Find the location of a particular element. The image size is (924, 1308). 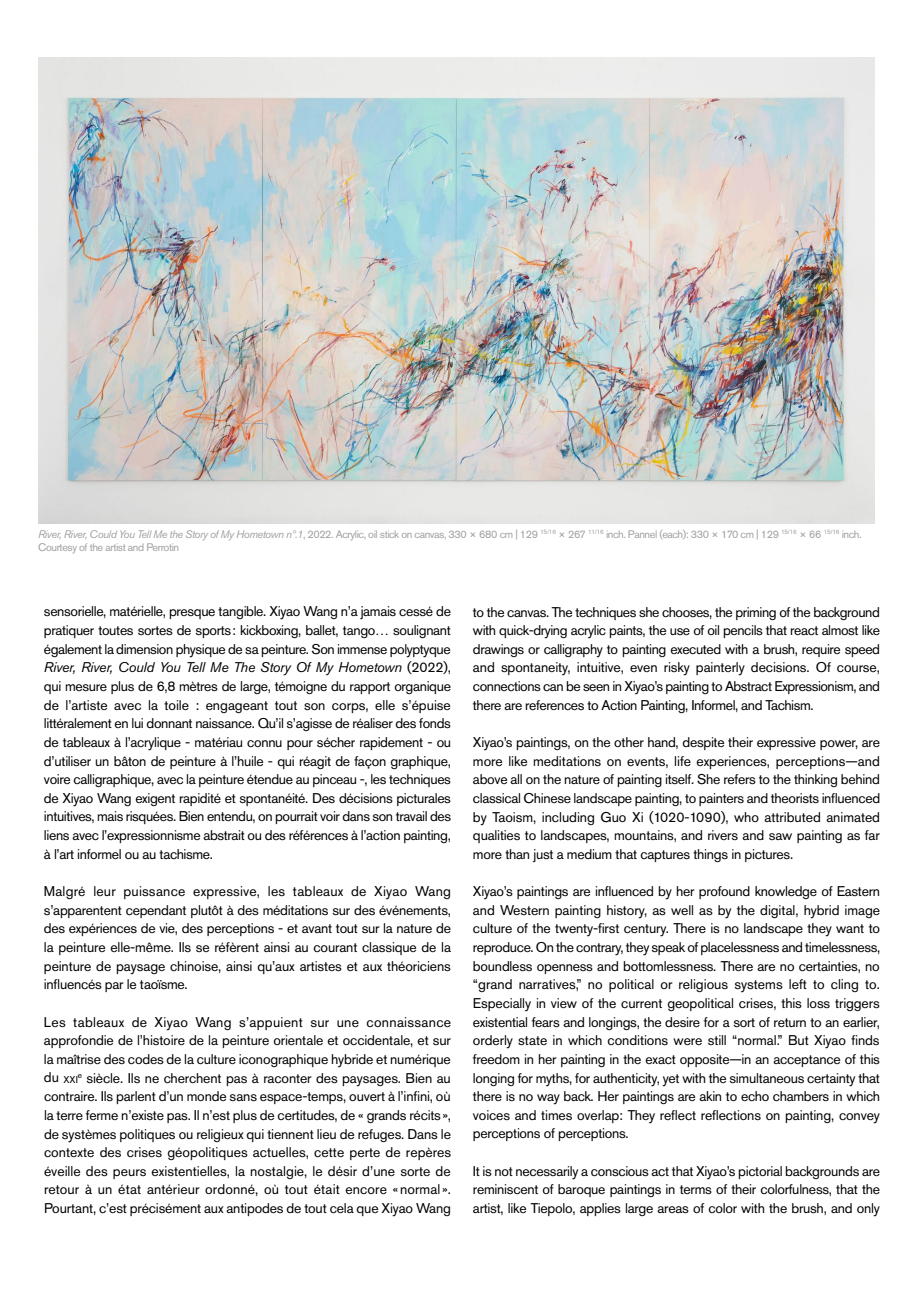

pictures is located at coordinates (768, 855).
